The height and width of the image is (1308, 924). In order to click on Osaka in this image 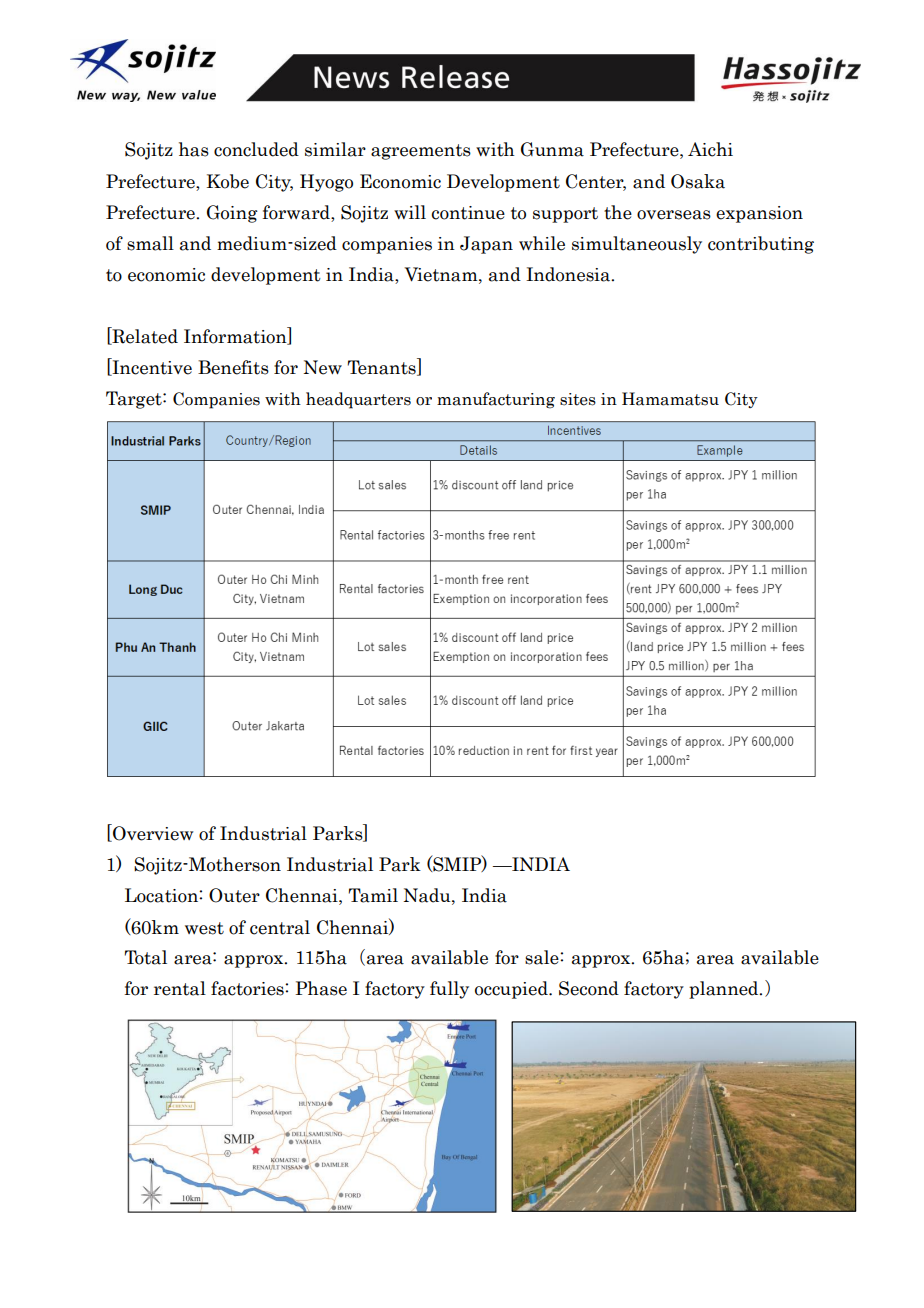, I will do `click(698, 181)`.
